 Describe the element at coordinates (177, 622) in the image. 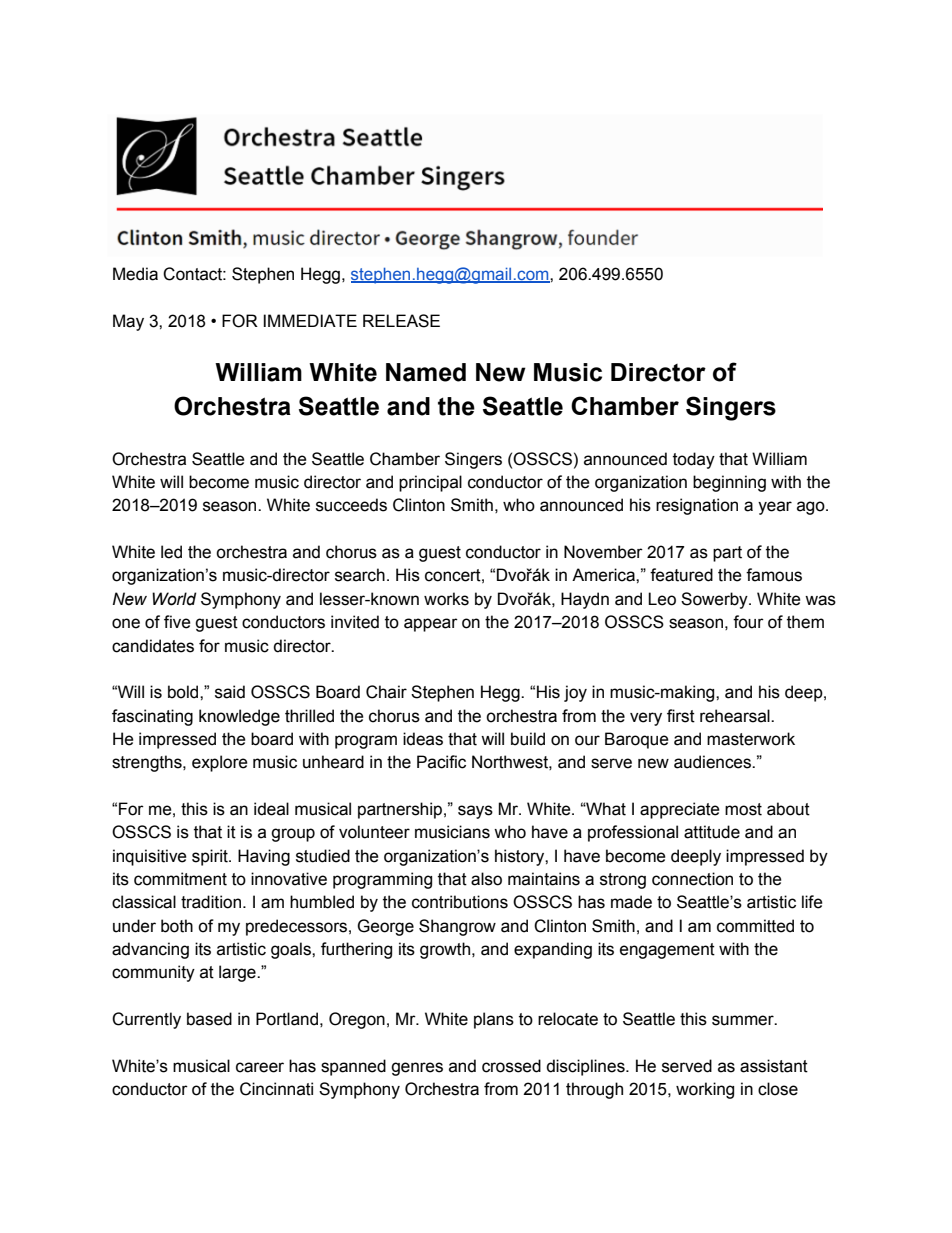

I see `five` at that location.
